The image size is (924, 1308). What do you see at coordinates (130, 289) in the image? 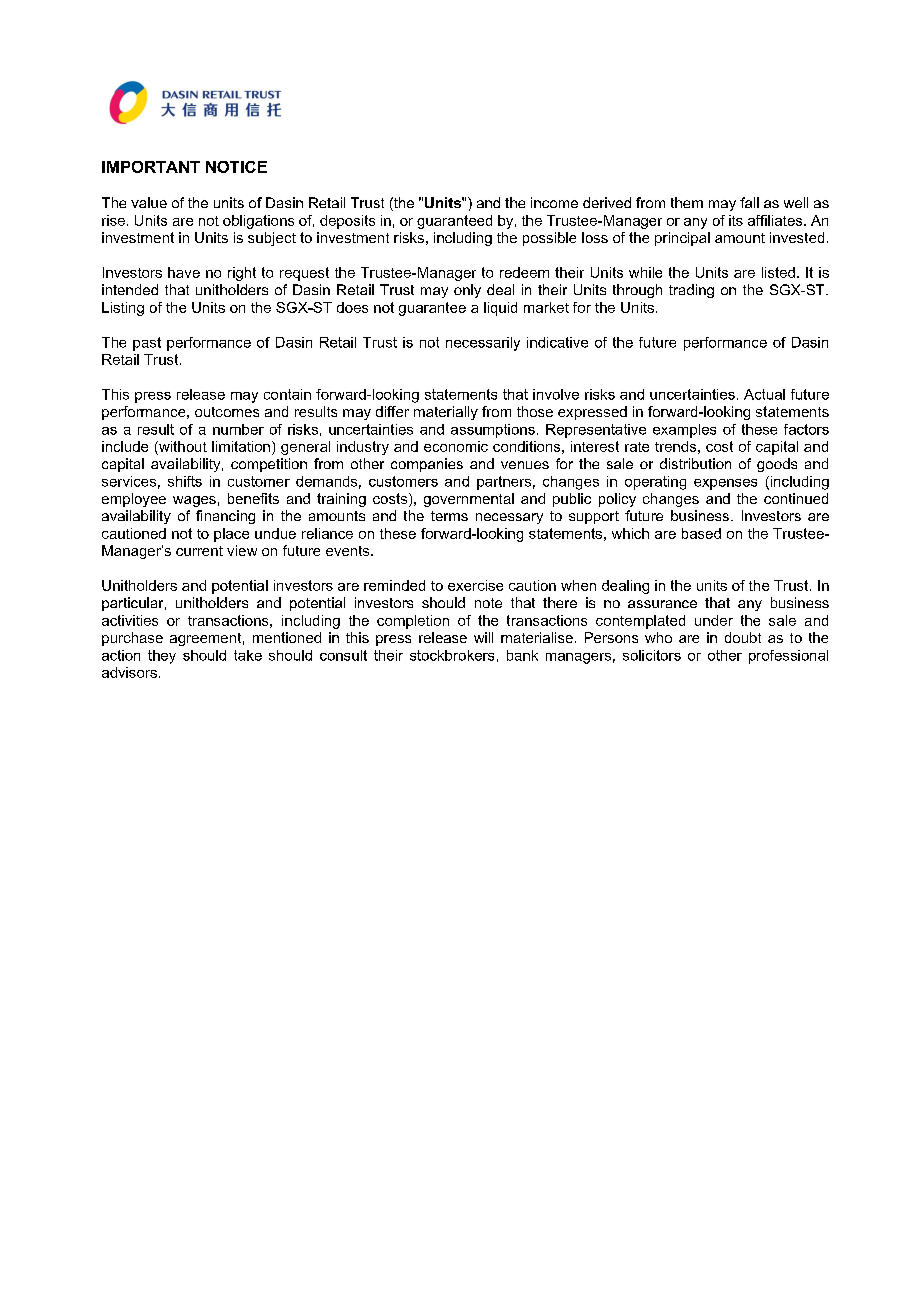
I see `intended` at bounding box center [130, 289].
